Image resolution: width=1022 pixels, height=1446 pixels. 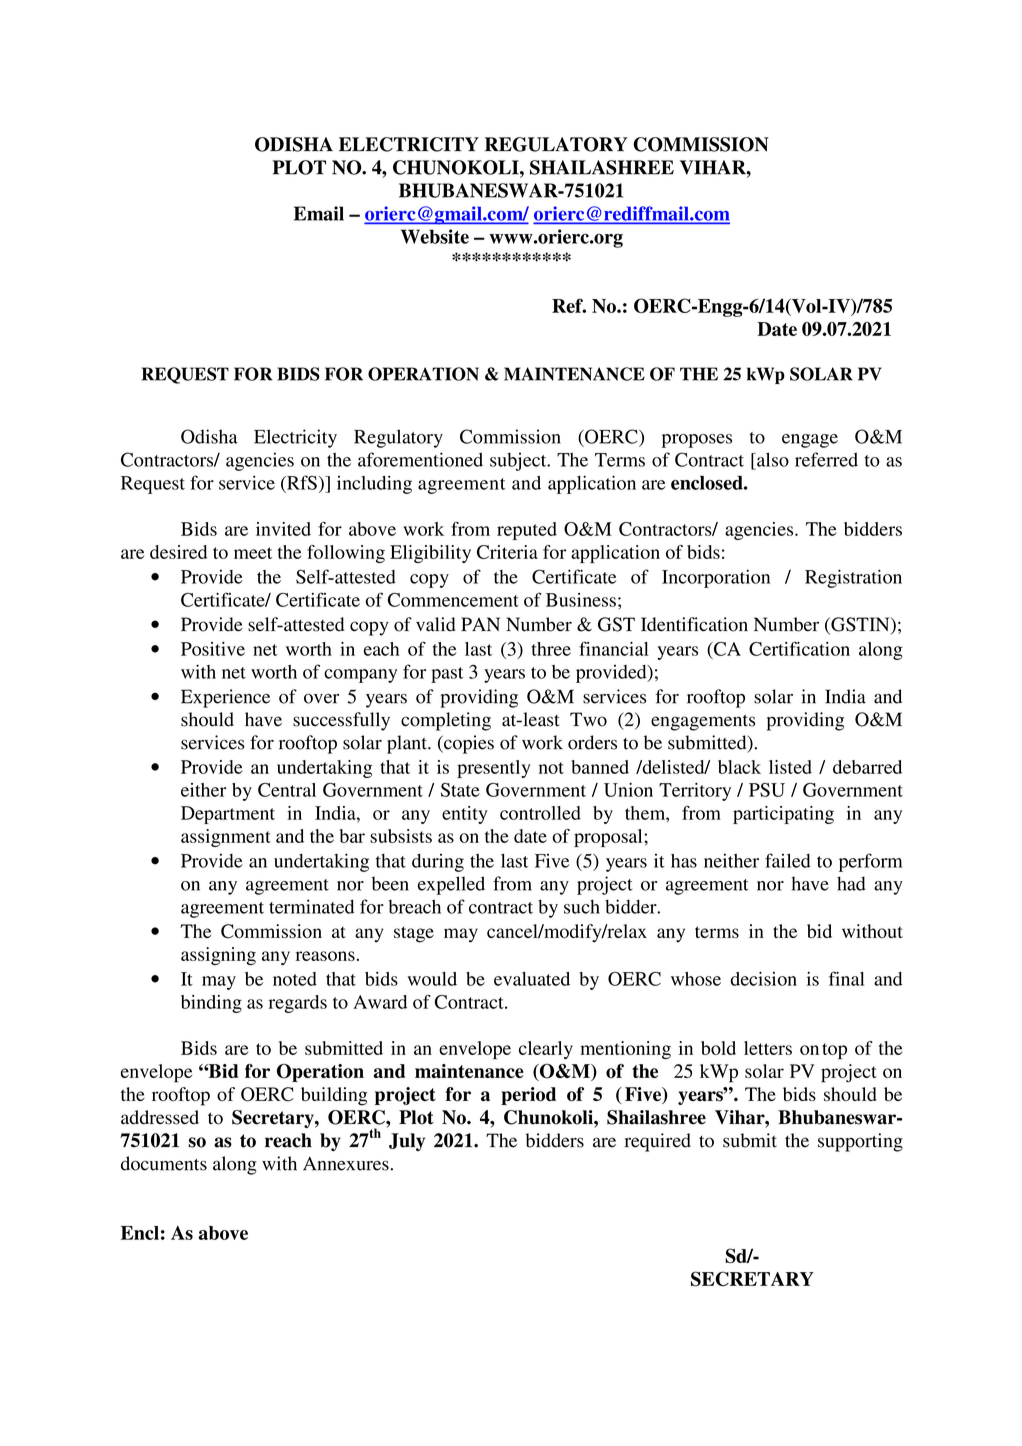 What do you see at coordinates (435, 236) in the screenshot?
I see `Website` at bounding box center [435, 236].
